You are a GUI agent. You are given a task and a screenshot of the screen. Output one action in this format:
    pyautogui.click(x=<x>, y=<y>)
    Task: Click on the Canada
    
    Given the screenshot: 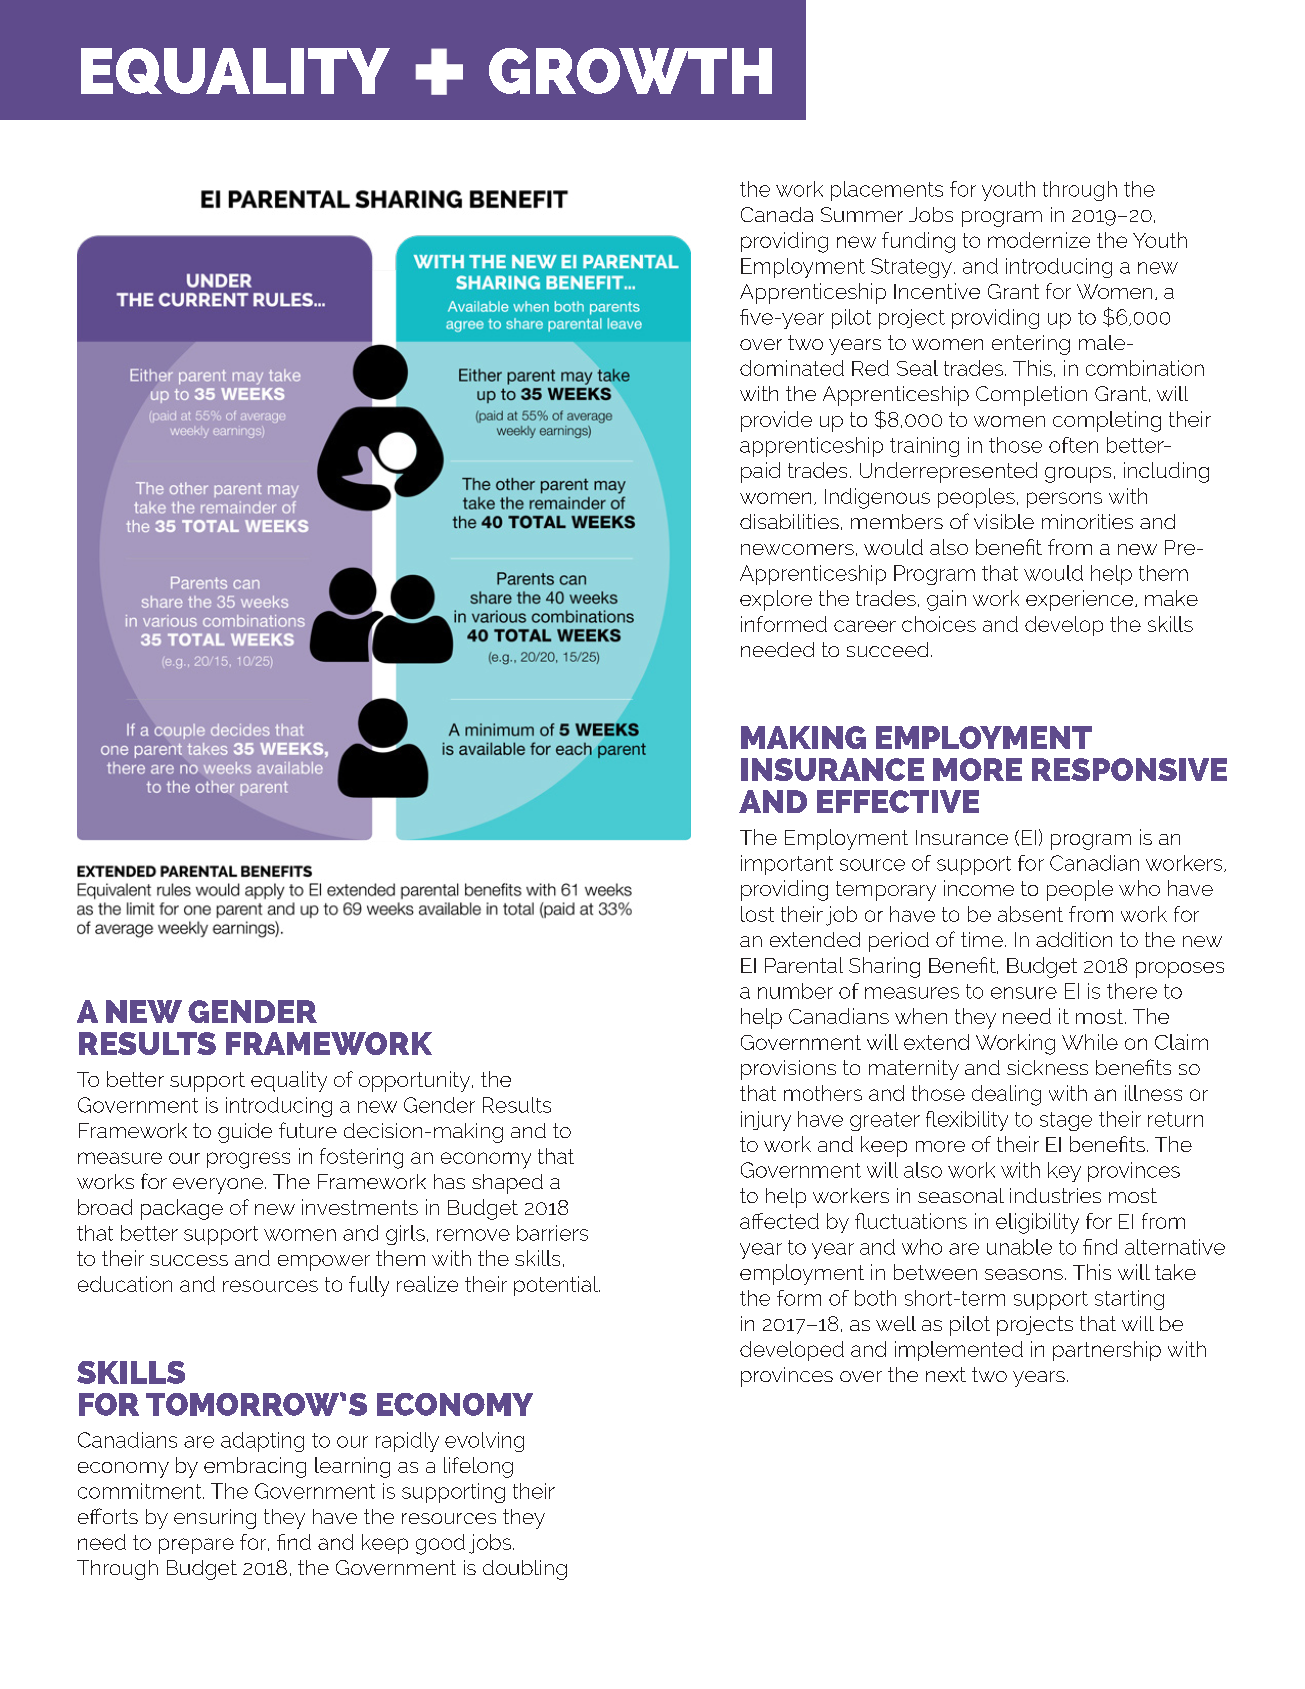 What is the action you would take?
    pyautogui.click(x=777, y=214)
